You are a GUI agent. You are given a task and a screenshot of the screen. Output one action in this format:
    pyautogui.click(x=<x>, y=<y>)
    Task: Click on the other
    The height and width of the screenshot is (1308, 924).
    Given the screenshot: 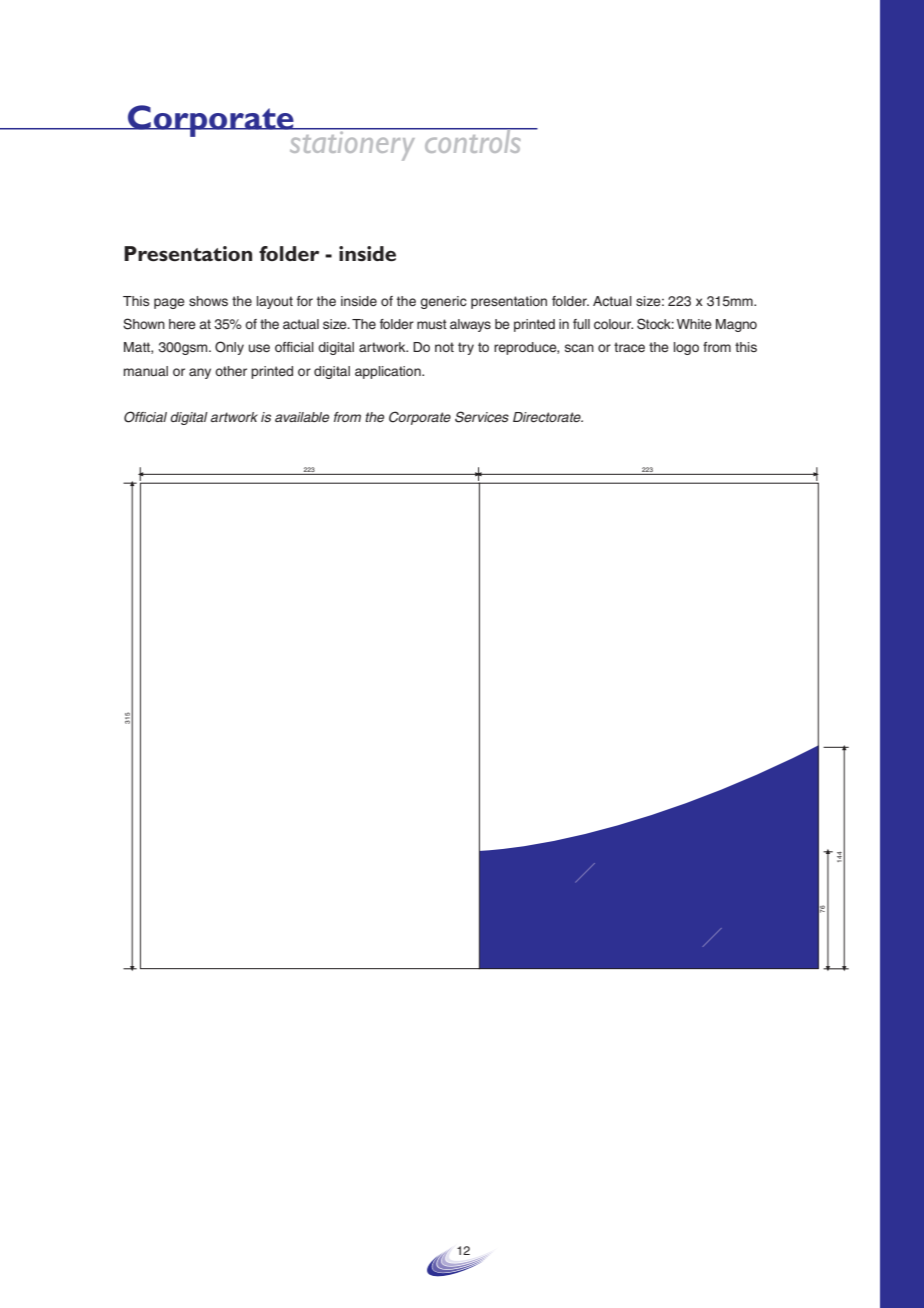 What is the action you would take?
    pyautogui.click(x=231, y=371)
